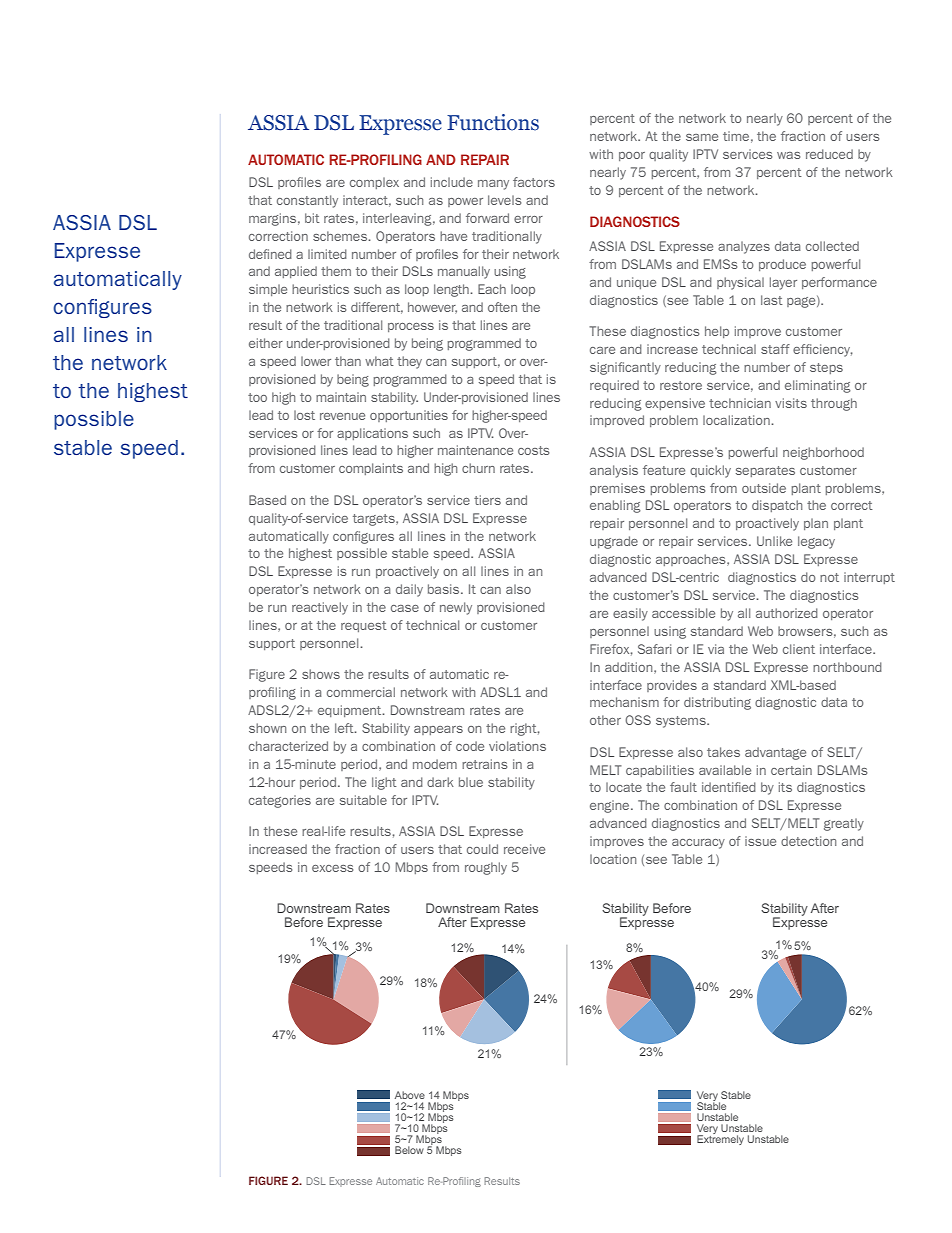 Image resolution: width=952 pixels, height=1233 pixels. What do you see at coordinates (332, 868) in the screenshot?
I see `excess` at bounding box center [332, 868].
